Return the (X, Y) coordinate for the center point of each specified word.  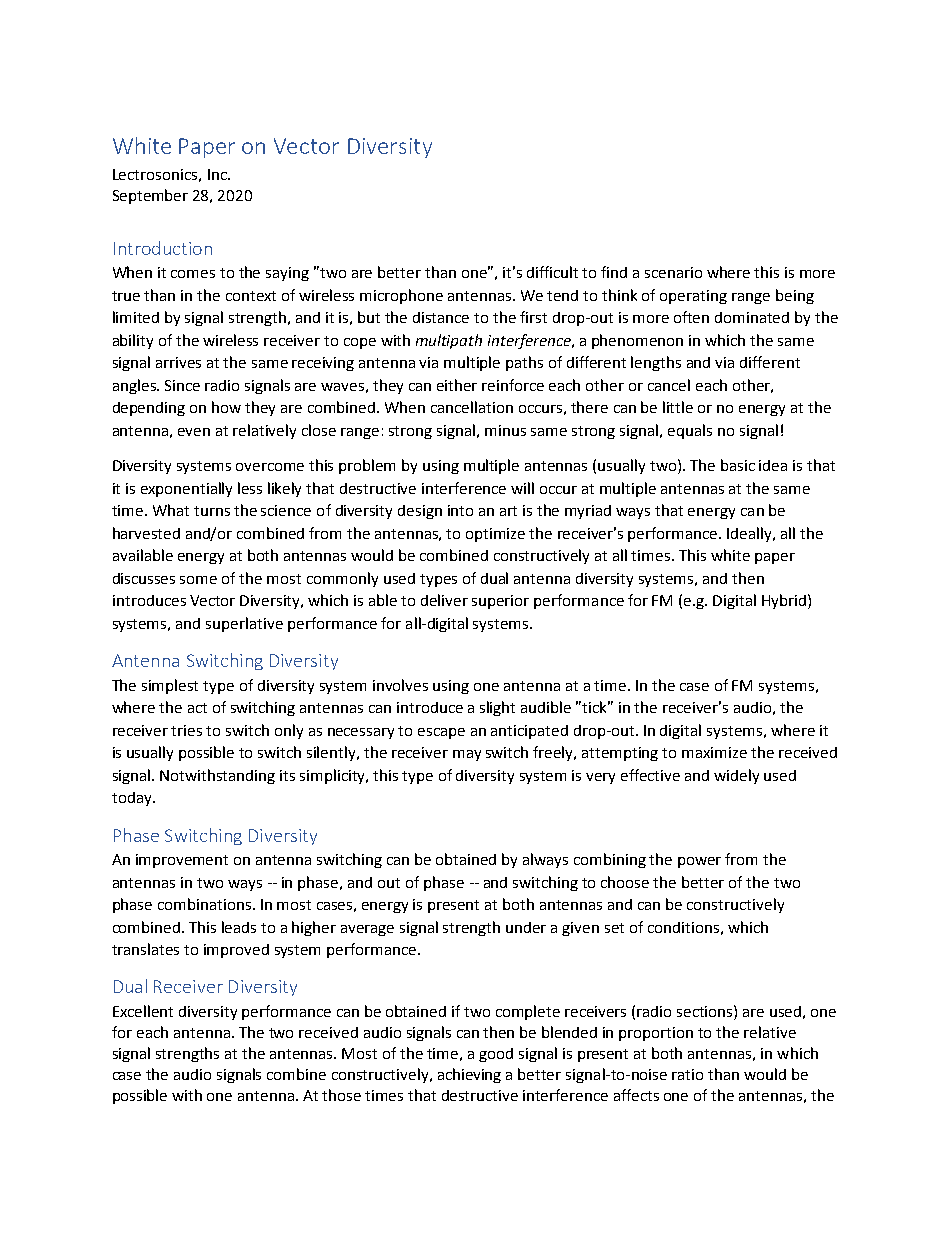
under (526, 927)
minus (505, 430)
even (194, 432)
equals (690, 431)
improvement (182, 861)
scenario (673, 272)
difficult (552, 272)
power (699, 862)
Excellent (143, 1011)
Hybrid (784, 601)
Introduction (163, 248)
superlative (244, 624)
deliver (444, 600)
